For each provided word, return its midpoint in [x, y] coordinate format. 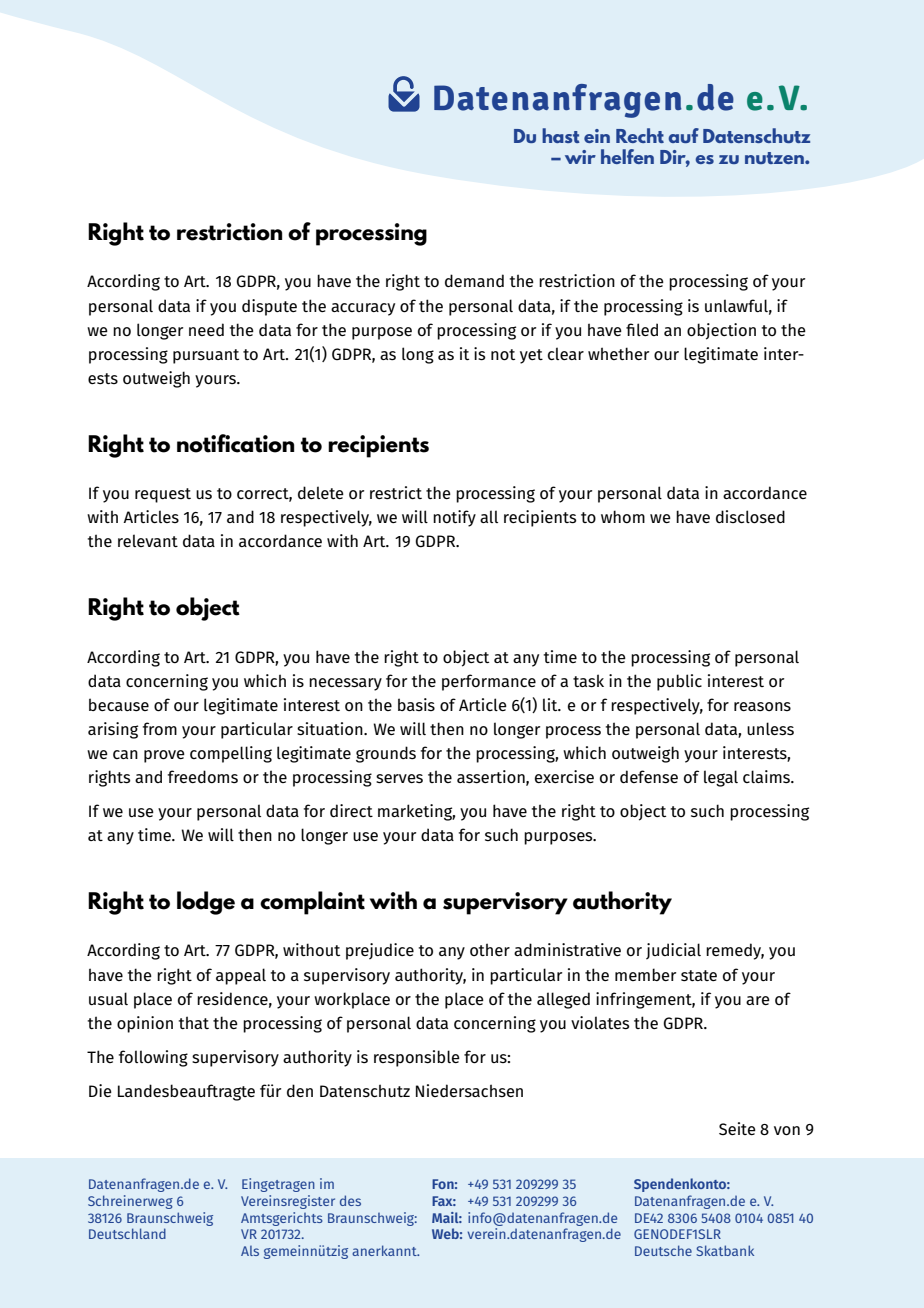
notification [235, 443]
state [699, 975]
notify [454, 518]
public [679, 682]
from [160, 728]
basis [416, 704]
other [490, 949]
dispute [269, 307]
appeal [241, 976]
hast [561, 135]
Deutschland [127, 1233]
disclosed [750, 517]
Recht [640, 135]
